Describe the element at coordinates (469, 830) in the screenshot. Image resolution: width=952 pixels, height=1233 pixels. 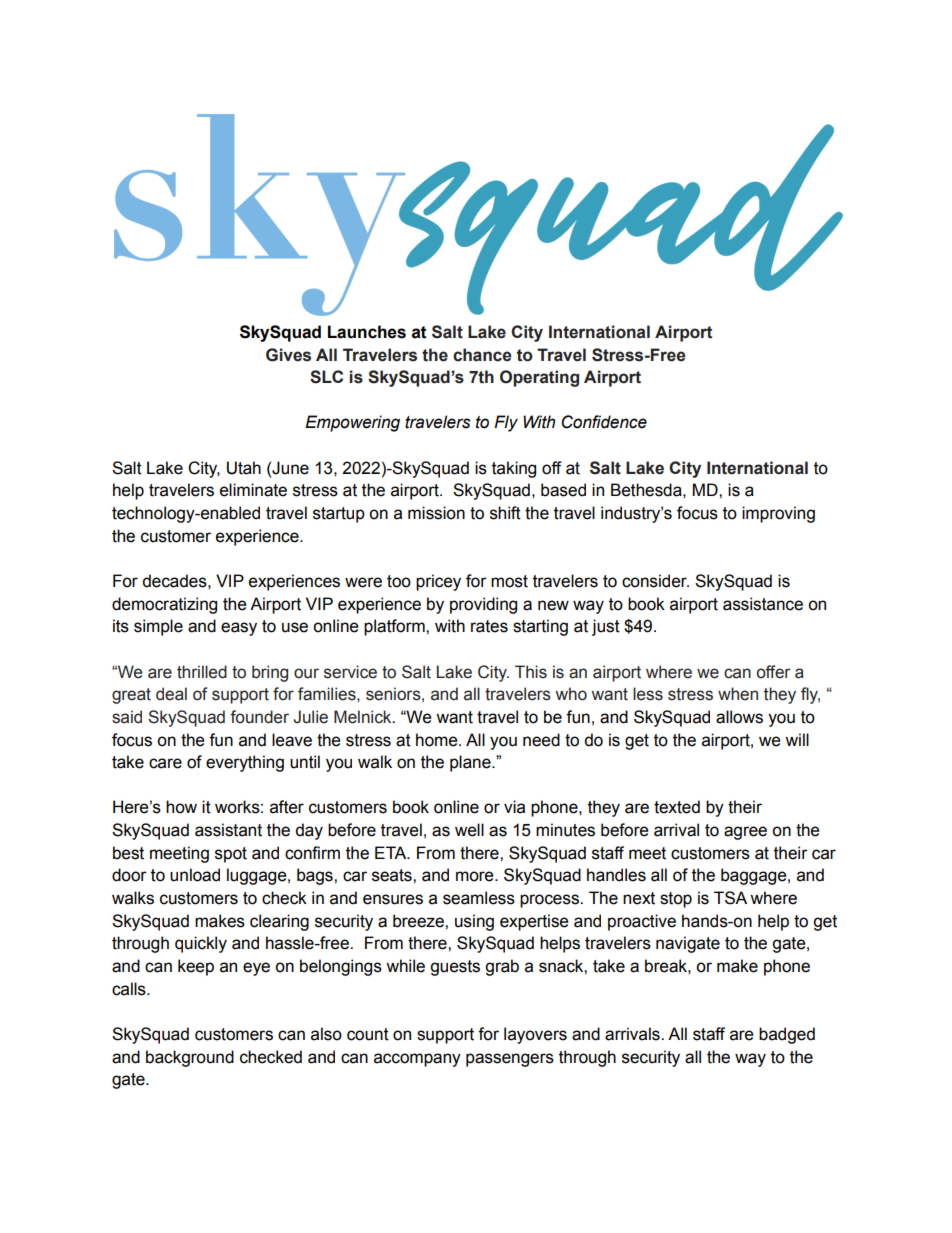
I see `well` at that location.
